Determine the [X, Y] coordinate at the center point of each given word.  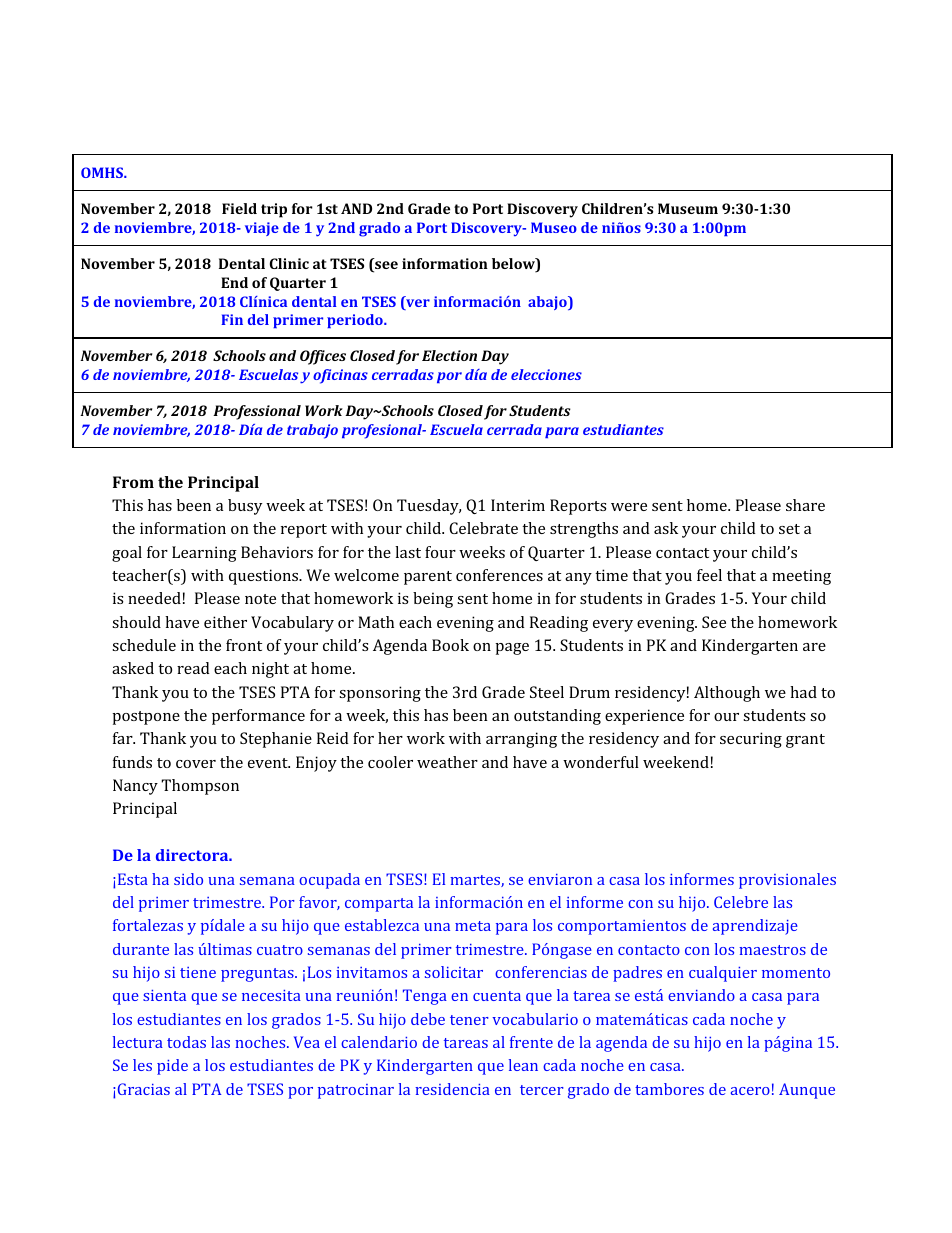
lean [523, 1065]
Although [727, 694]
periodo [356, 321]
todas [186, 1042]
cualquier [723, 974]
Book [450, 645]
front [244, 645]
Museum [688, 208]
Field [239, 208]
